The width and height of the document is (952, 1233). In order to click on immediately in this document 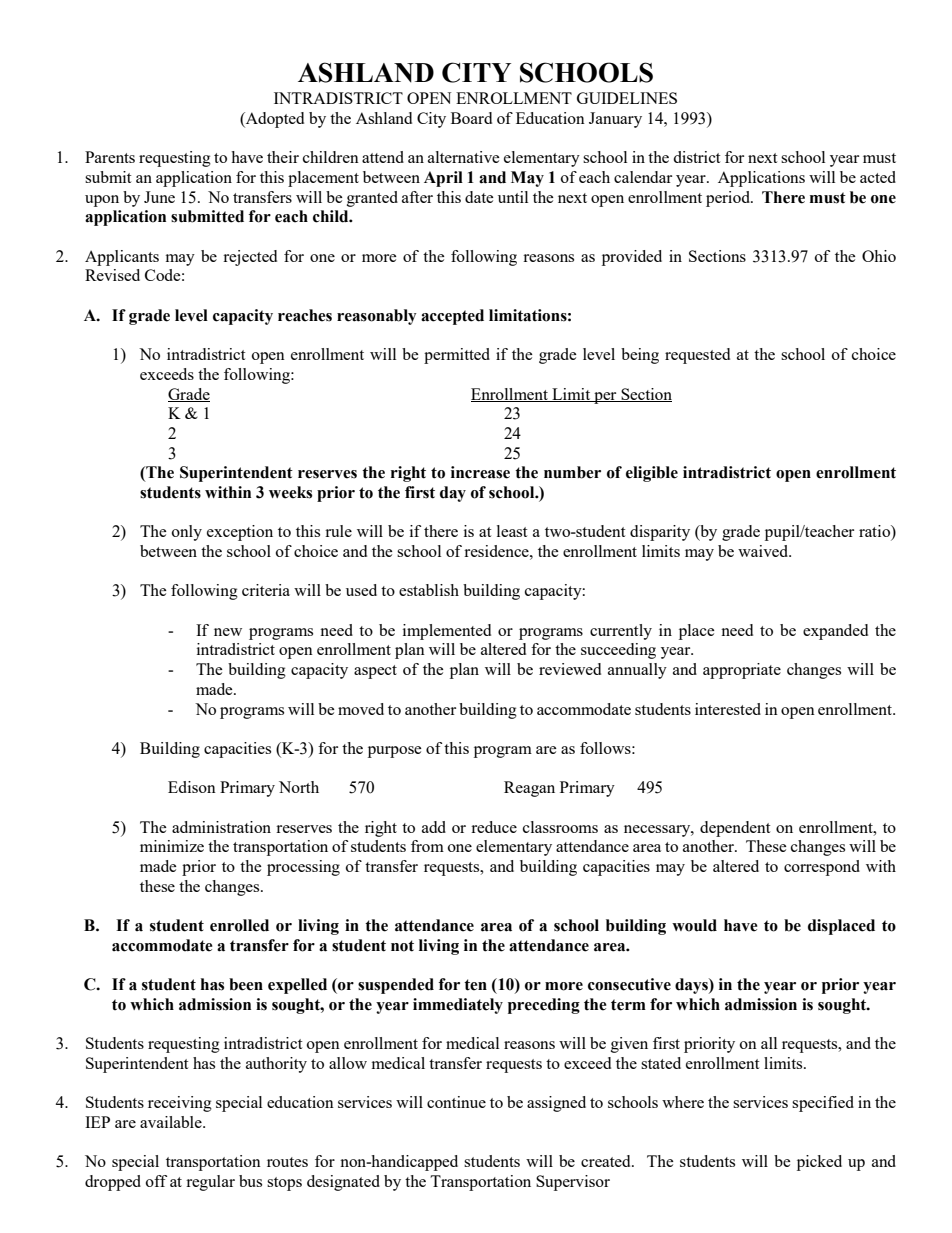, I will do `click(458, 1006)`.
